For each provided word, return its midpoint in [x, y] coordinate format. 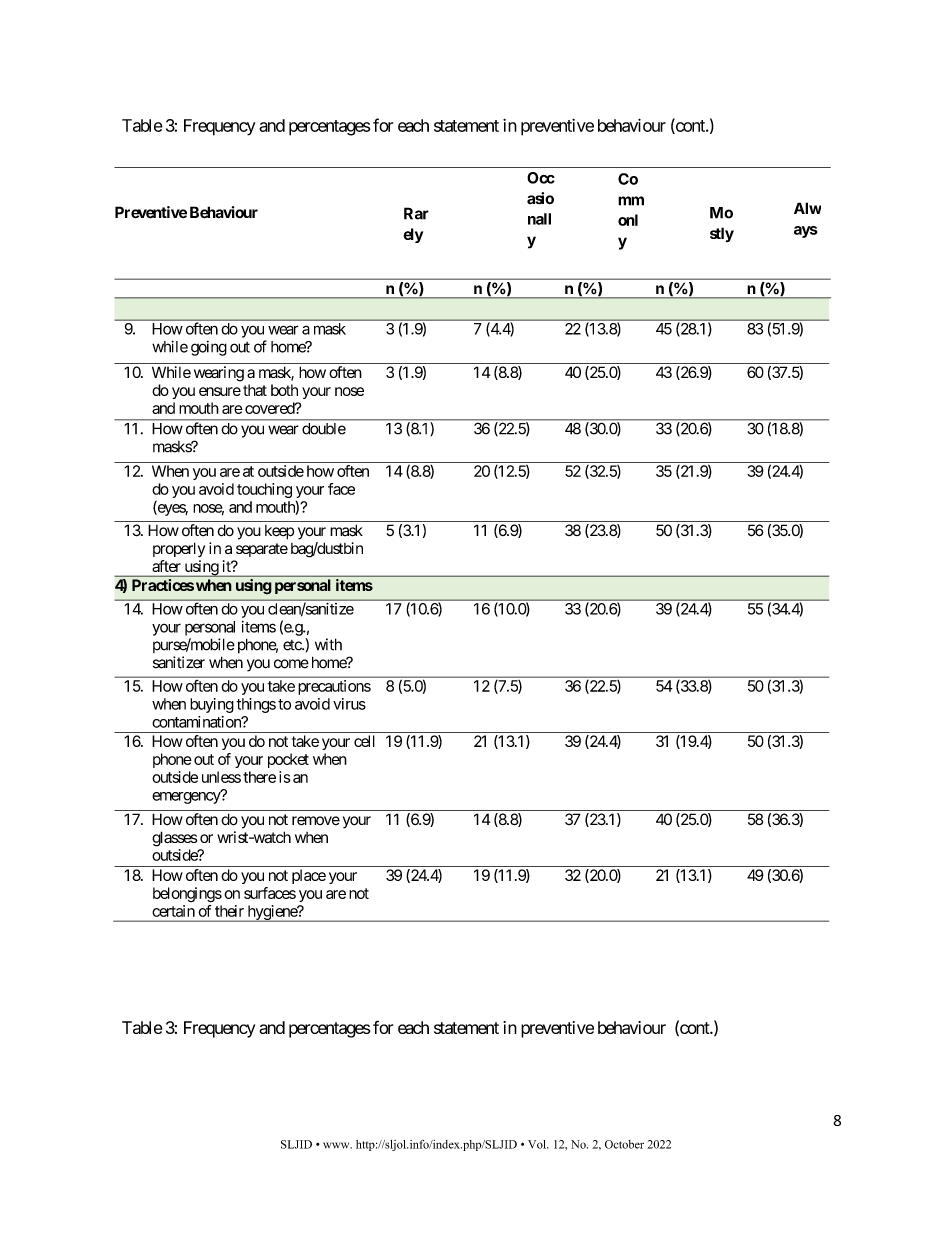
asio [540, 198]
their [229, 911]
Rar [416, 213]
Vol [538, 1144]
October [624, 1144]
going [209, 348]
